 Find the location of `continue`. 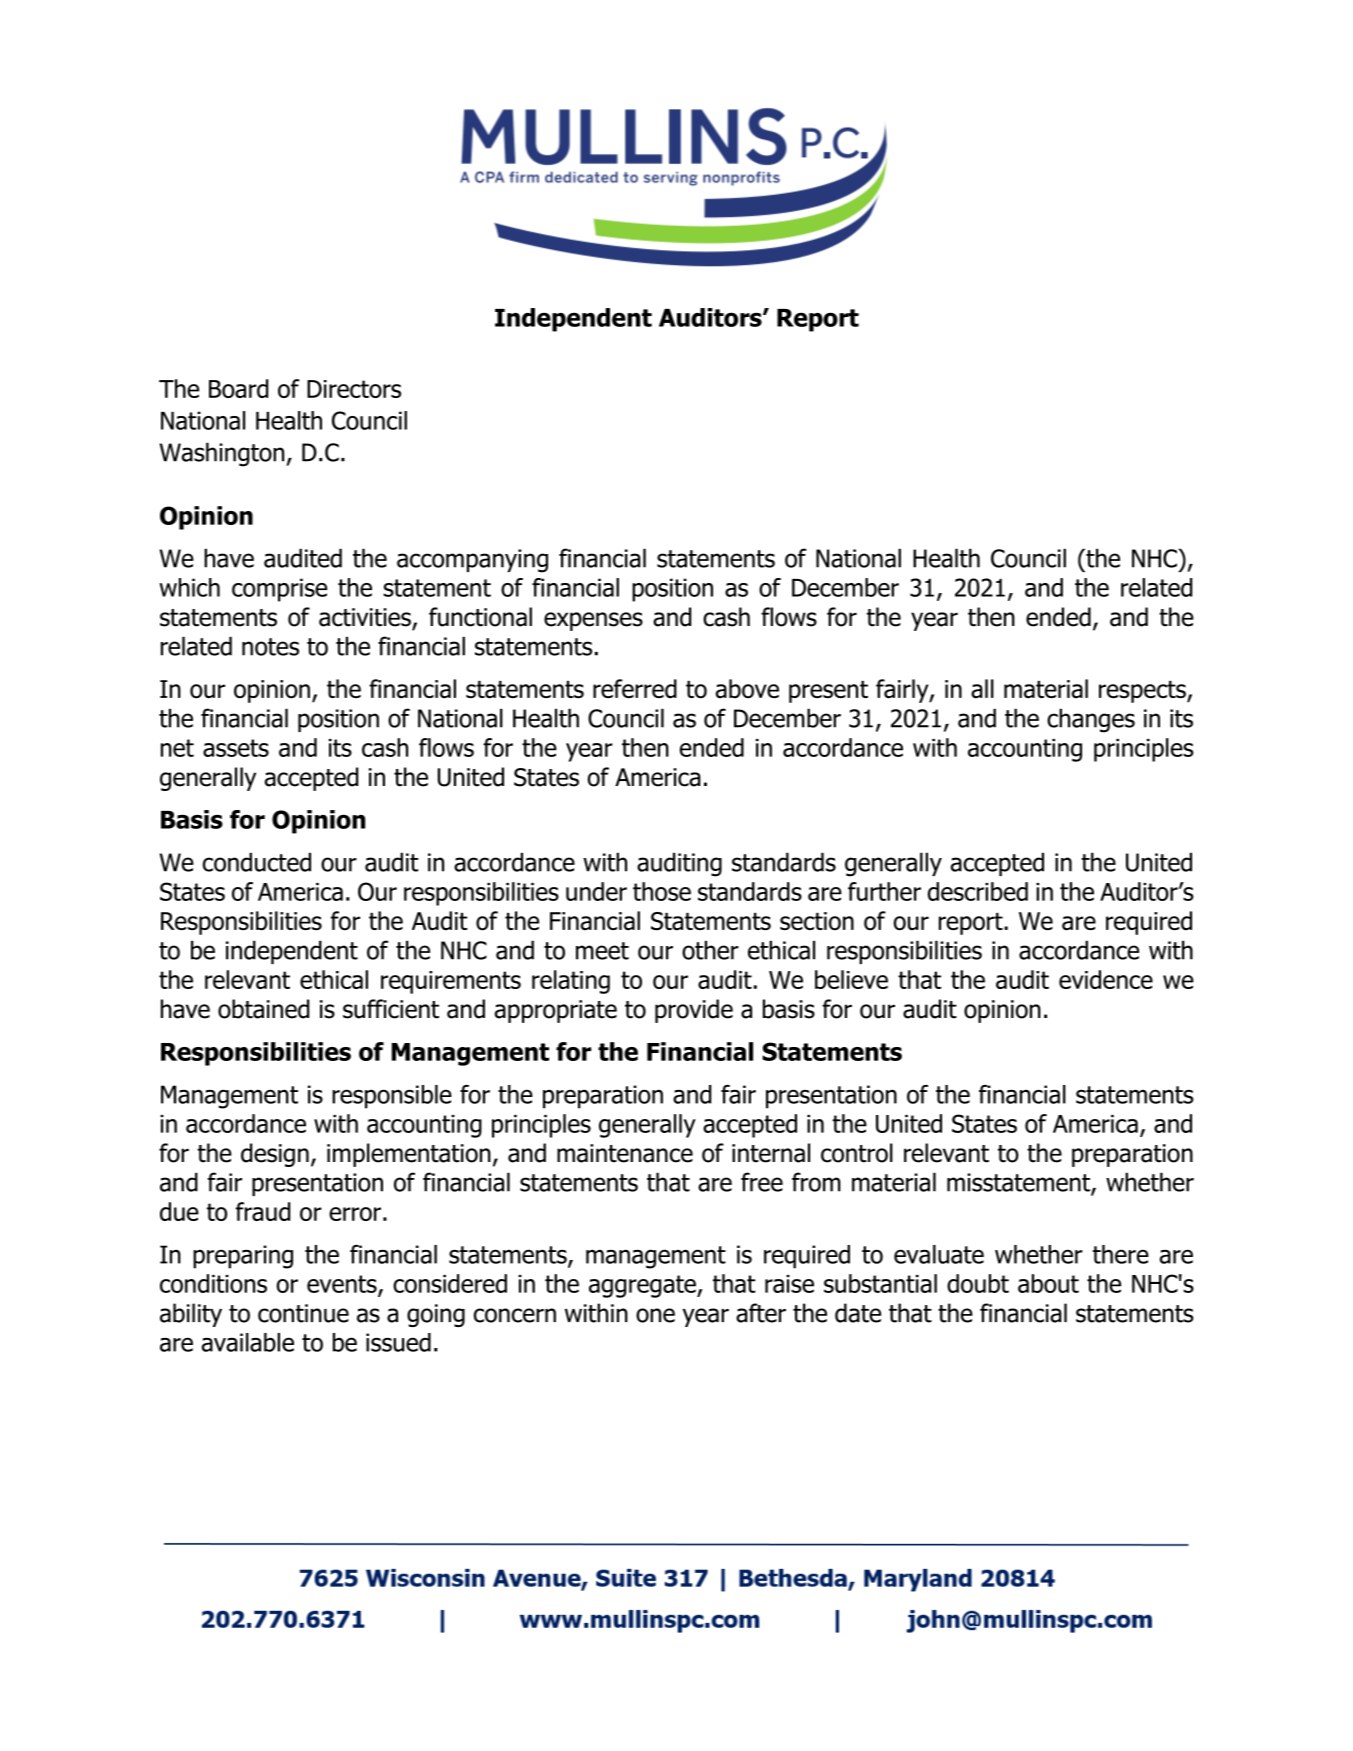

continue is located at coordinates (303, 1313).
